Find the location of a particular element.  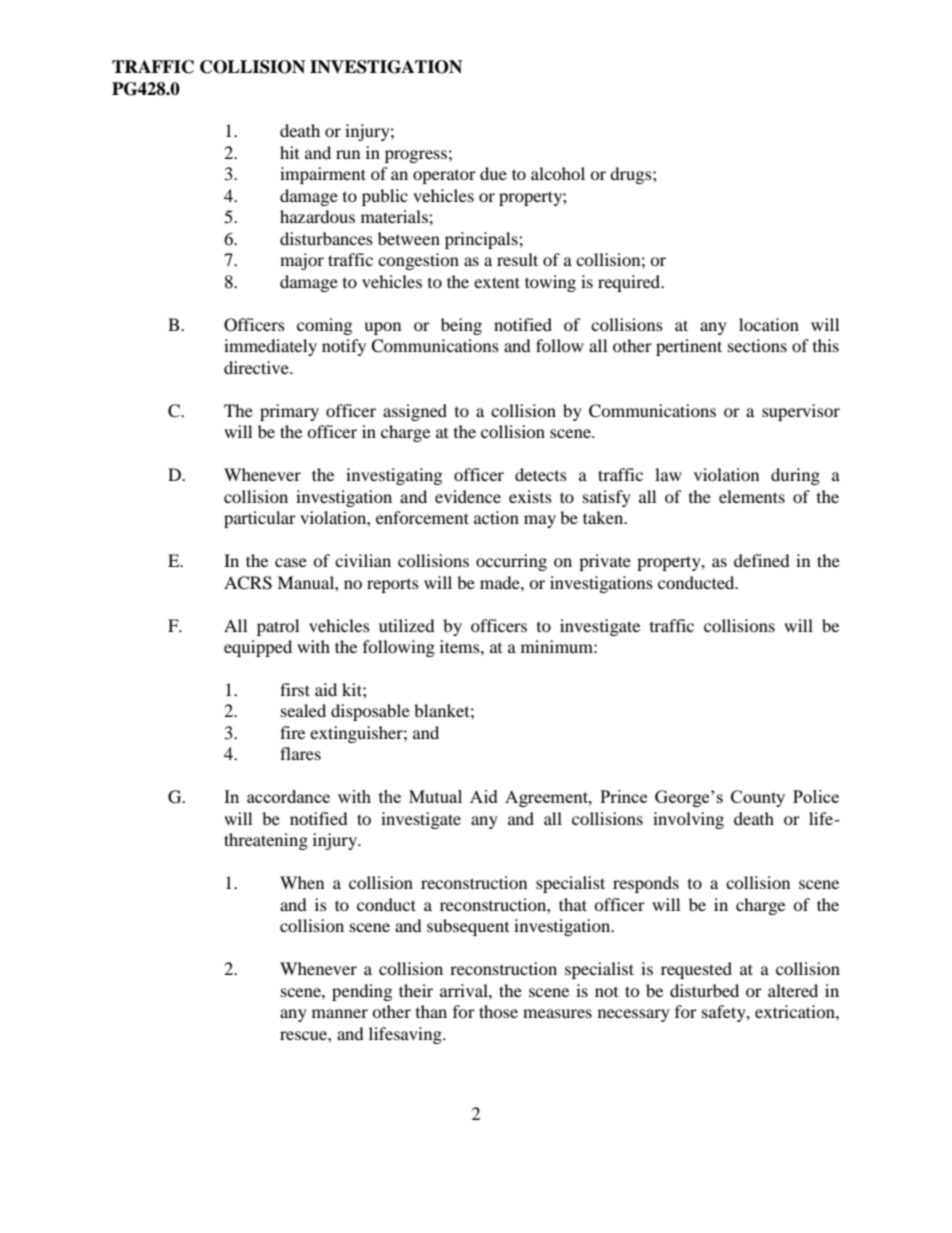

manner is located at coordinates (340, 1013).
